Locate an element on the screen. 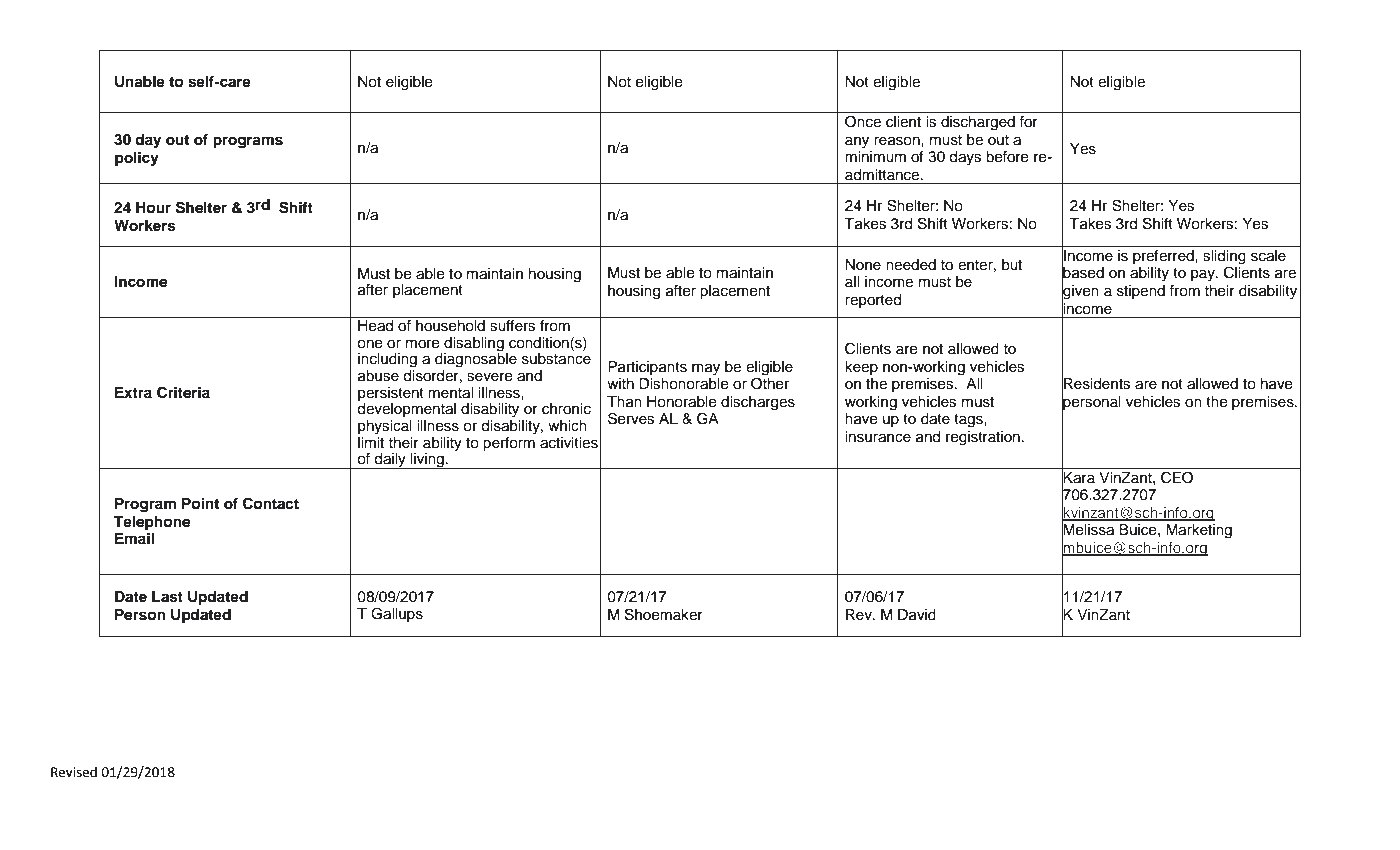 This screenshot has width=1400, height=850. before is located at coordinates (1007, 157).
